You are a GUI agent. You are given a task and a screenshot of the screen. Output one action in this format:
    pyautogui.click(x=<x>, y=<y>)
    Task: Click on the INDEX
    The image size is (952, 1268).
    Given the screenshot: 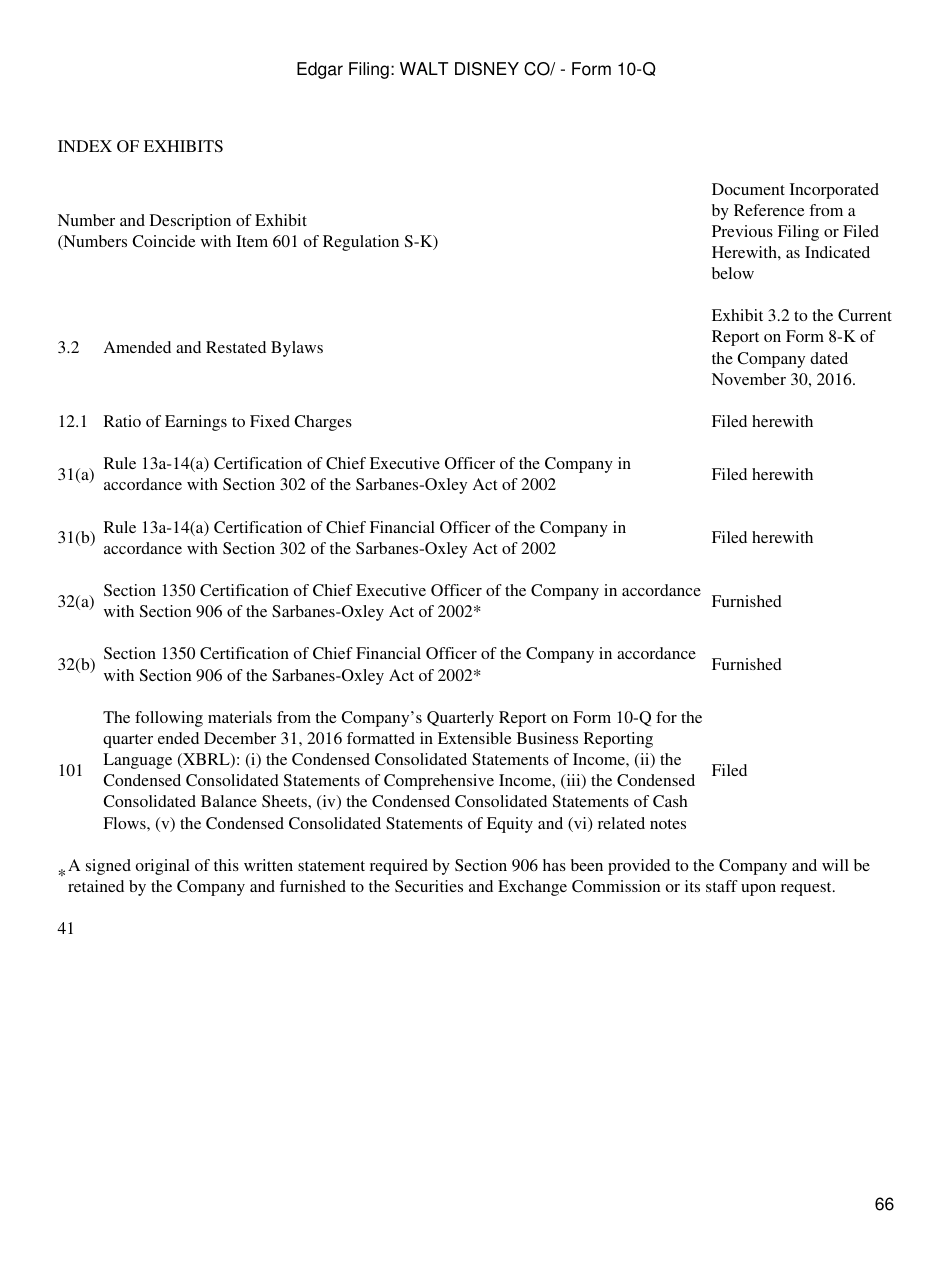 What is the action you would take?
    pyautogui.click(x=85, y=146)
